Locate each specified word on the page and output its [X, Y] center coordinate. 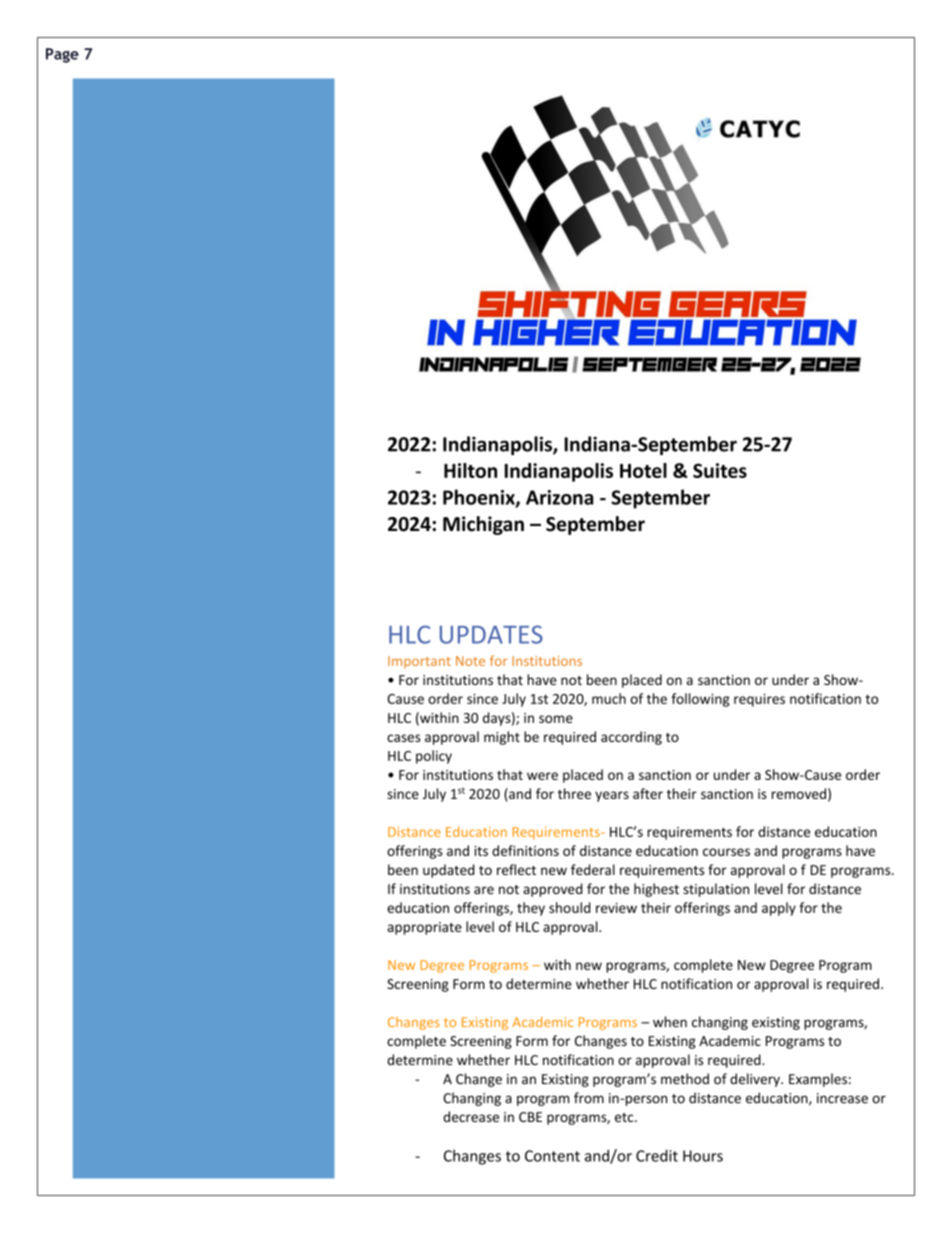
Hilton [470, 470]
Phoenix [480, 498]
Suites [720, 470]
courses [726, 852]
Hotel [643, 470]
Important [419, 662]
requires [759, 700]
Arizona [559, 497]
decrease [471, 1116]
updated [449, 871]
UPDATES [491, 634]
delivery [756, 1080]
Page [62, 55]
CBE [530, 1117]
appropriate [424, 928]
